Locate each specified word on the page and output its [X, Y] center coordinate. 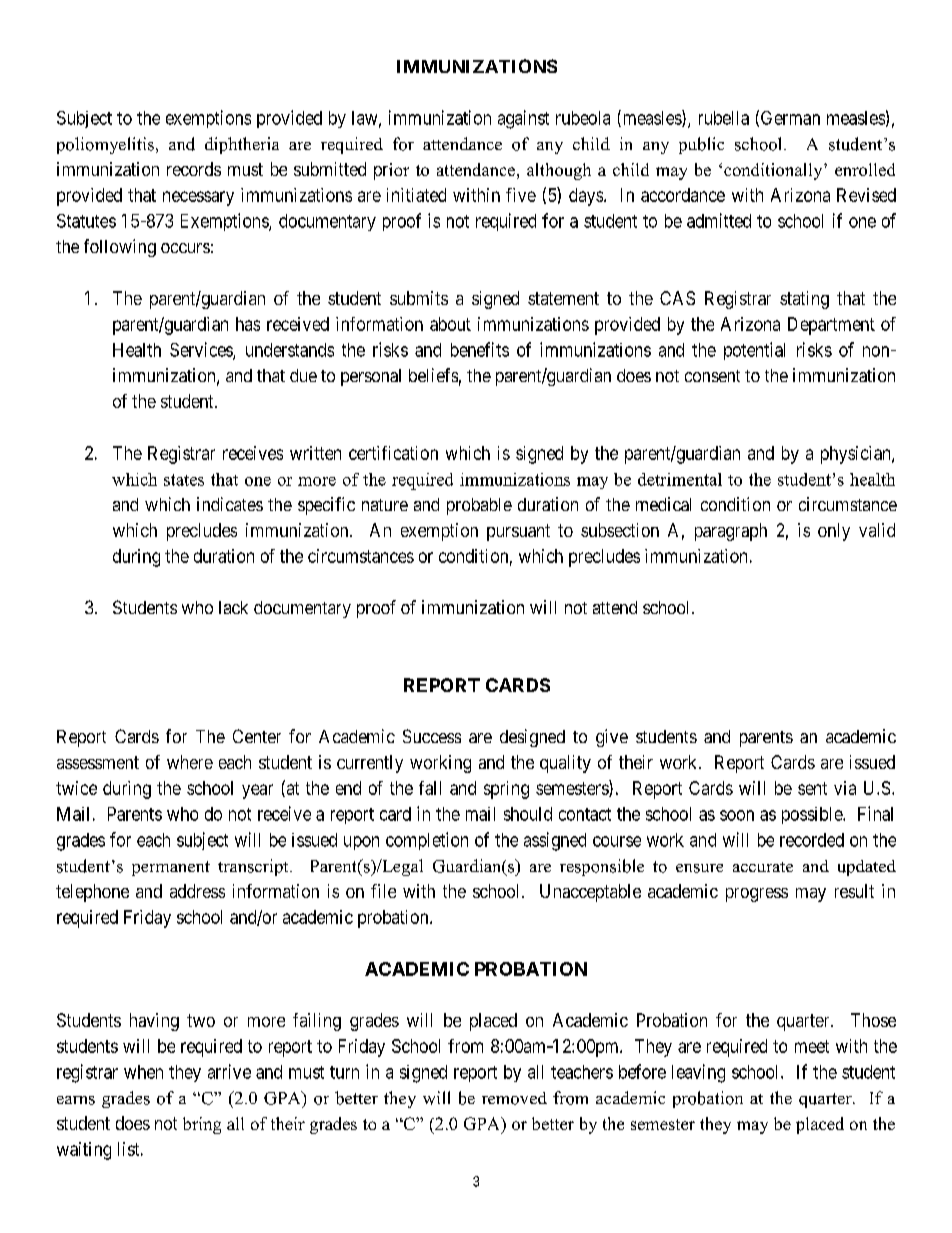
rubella [724, 118]
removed [514, 1098]
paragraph [731, 532]
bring [202, 1125]
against [523, 119]
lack [233, 607]
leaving [698, 1073]
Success [432, 736]
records [194, 169]
